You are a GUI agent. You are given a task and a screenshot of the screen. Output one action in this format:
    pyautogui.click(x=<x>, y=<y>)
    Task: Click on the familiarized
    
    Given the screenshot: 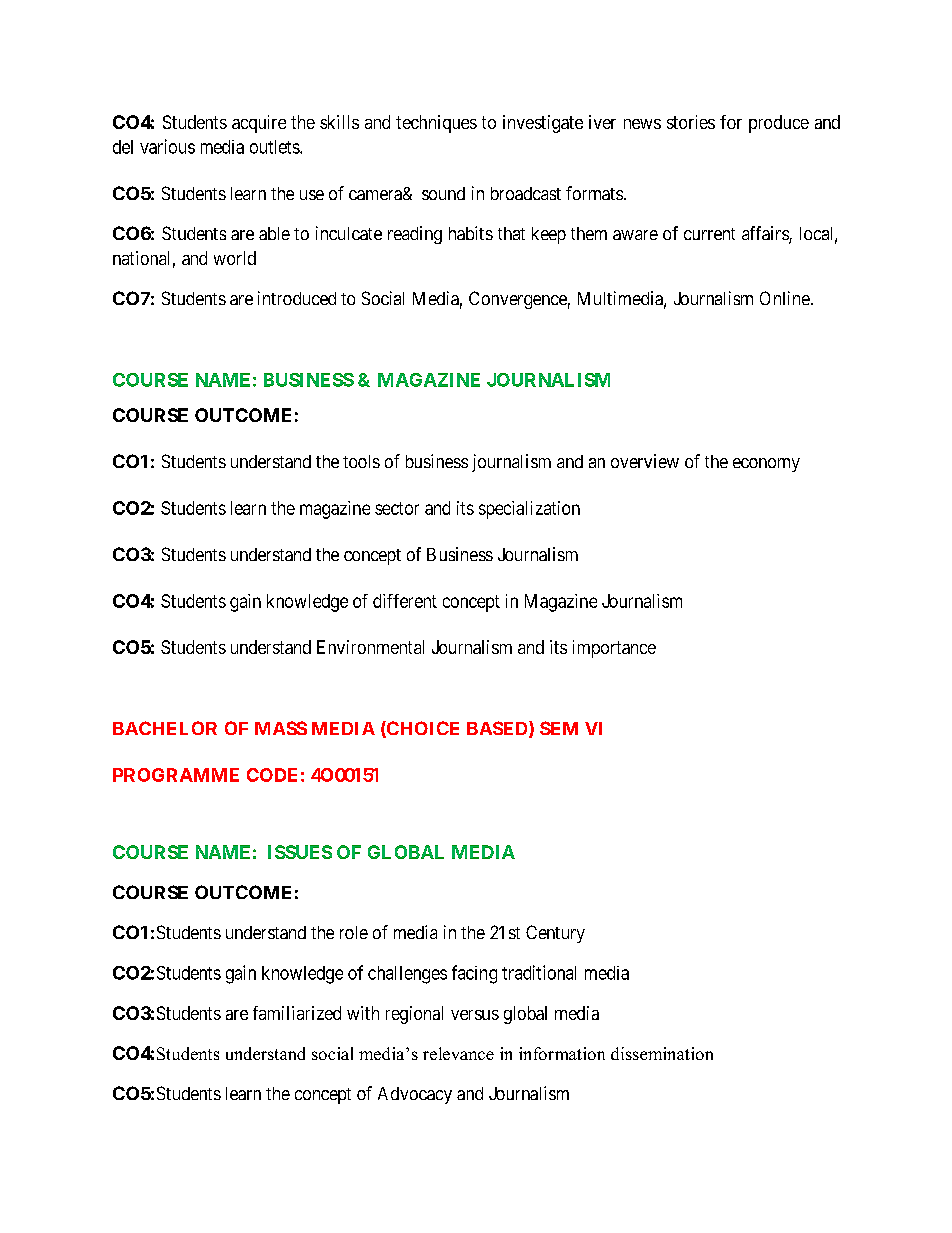 What is the action you would take?
    pyautogui.click(x=297, y=1013)
